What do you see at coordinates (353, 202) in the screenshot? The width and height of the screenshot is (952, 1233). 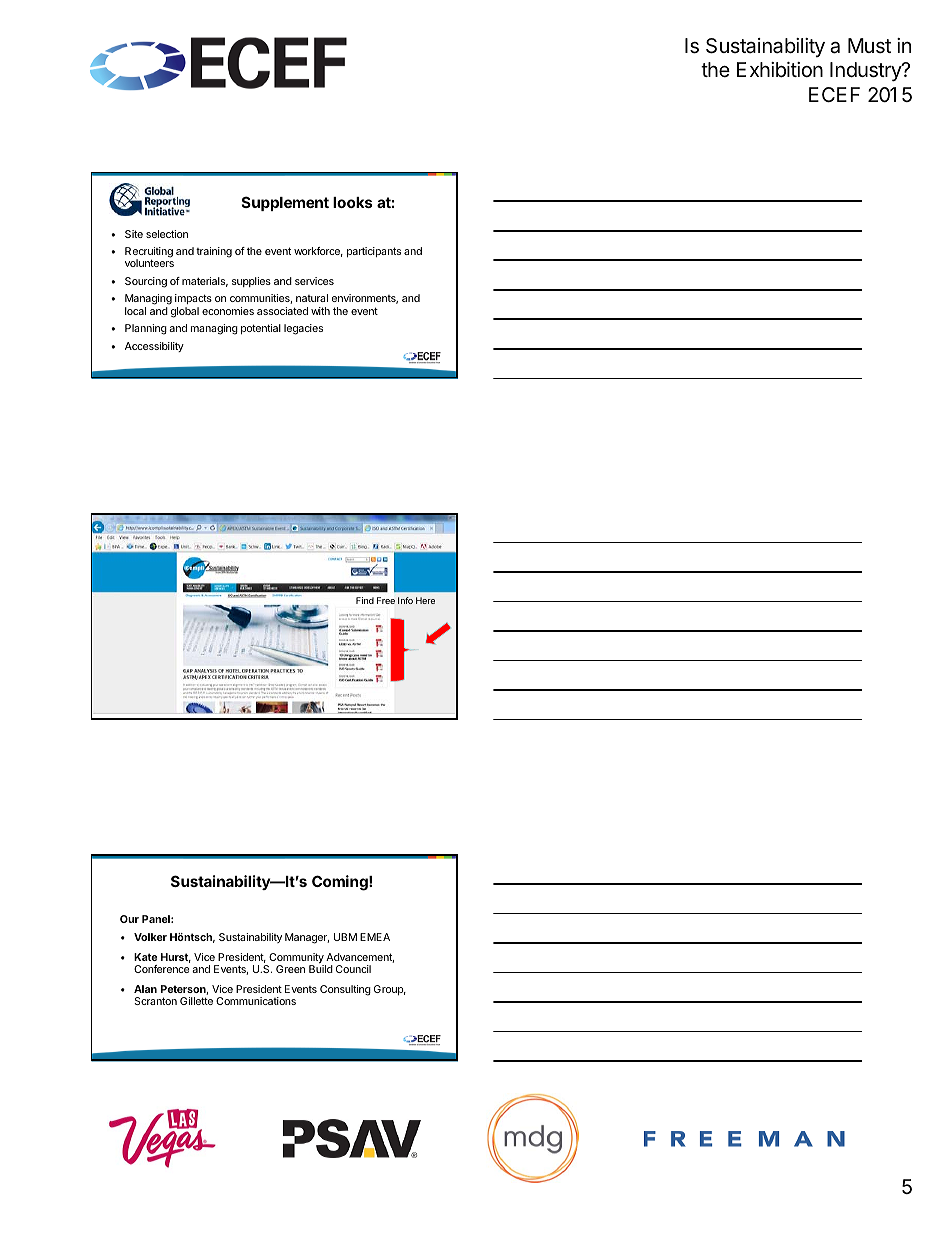 I see `looks` at bounding box center [353, 202].
